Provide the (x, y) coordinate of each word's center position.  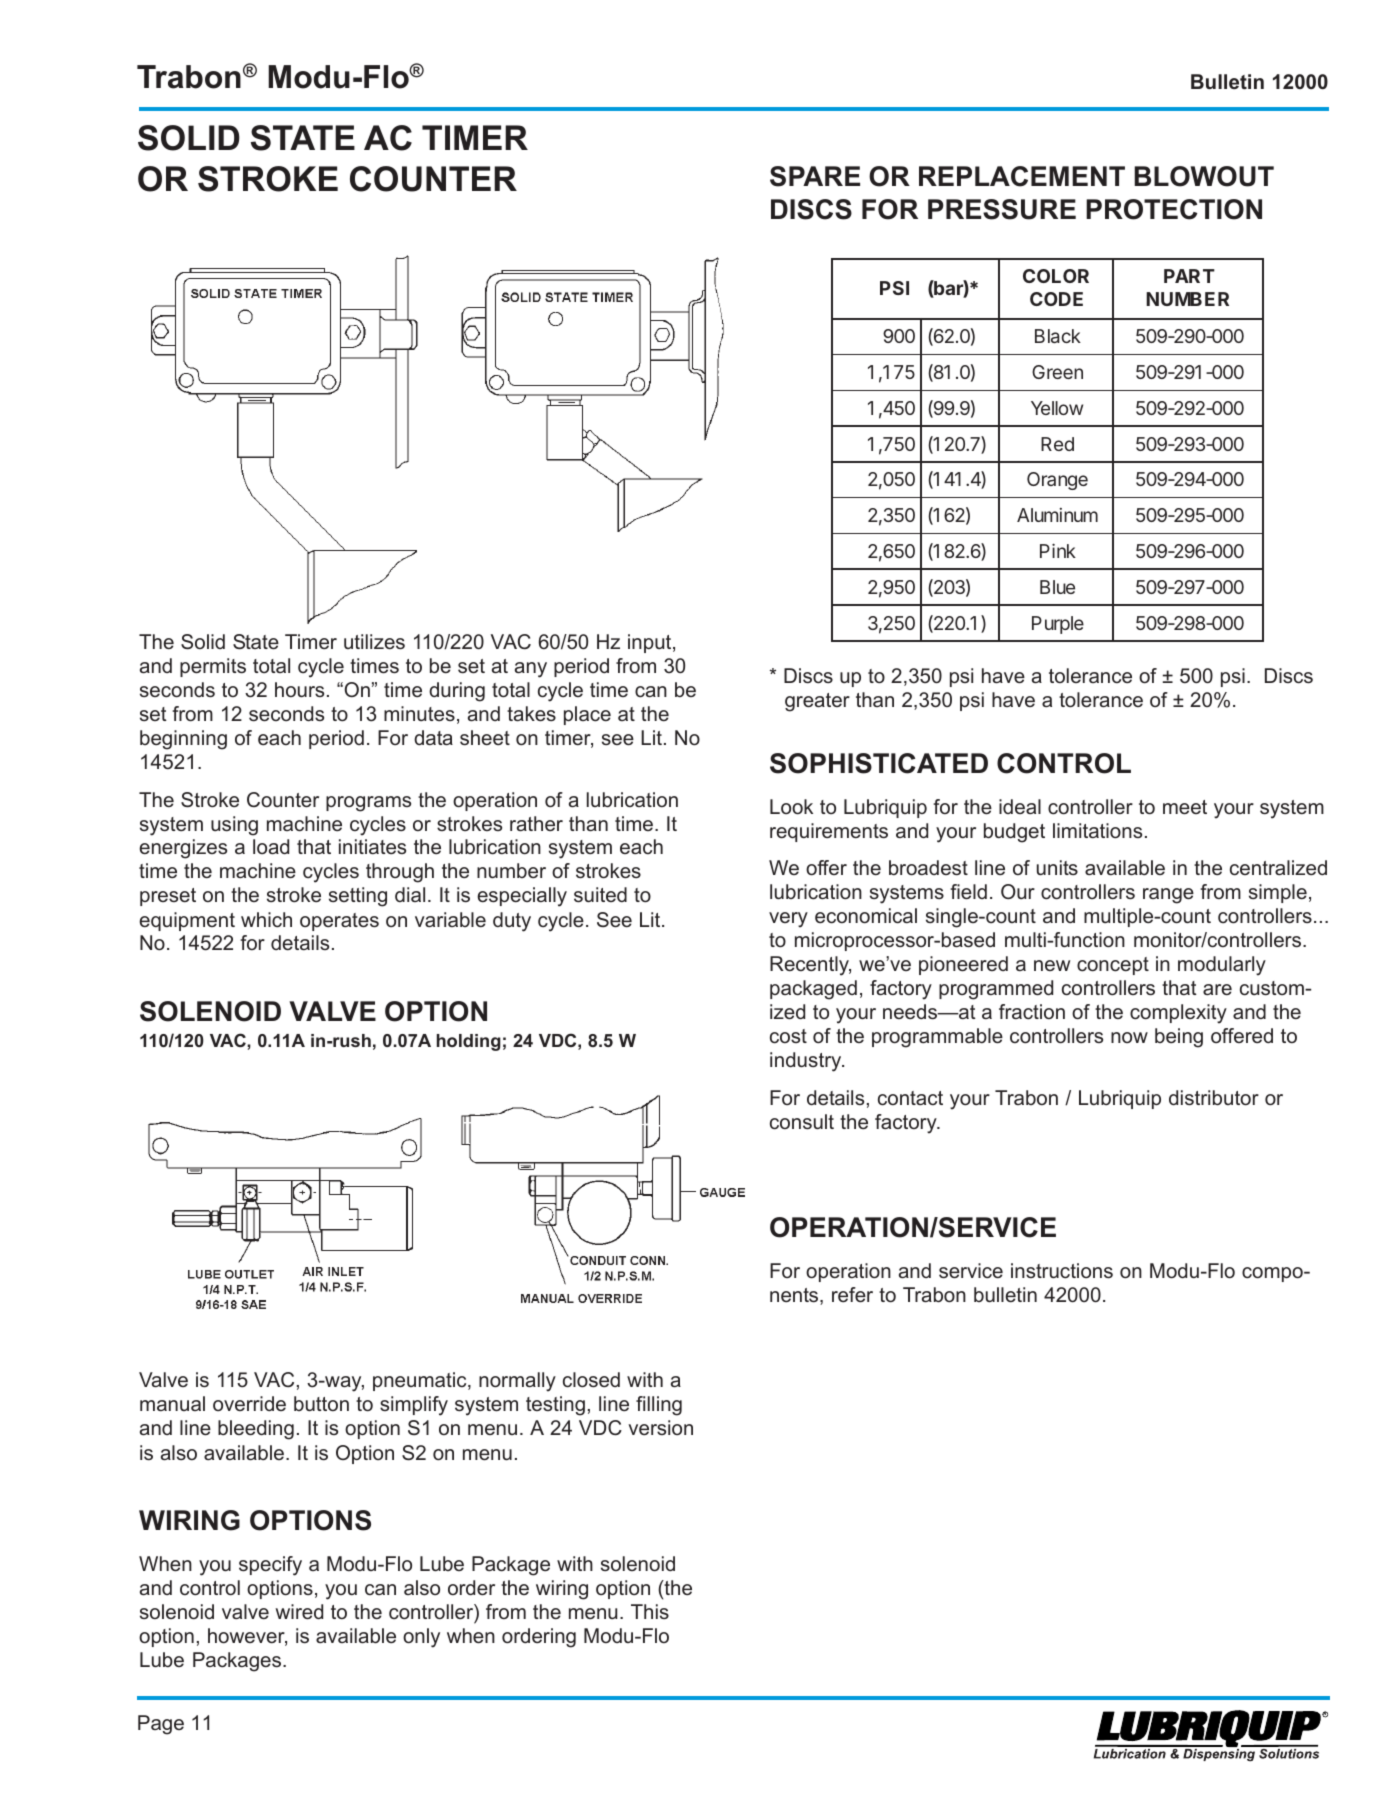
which (266, 920)
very (788, 920)
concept (1113, 966)
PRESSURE (1002, 209)
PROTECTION (1174, 209)
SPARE (815, 176)
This (650, 1611)
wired (299, 1612)
